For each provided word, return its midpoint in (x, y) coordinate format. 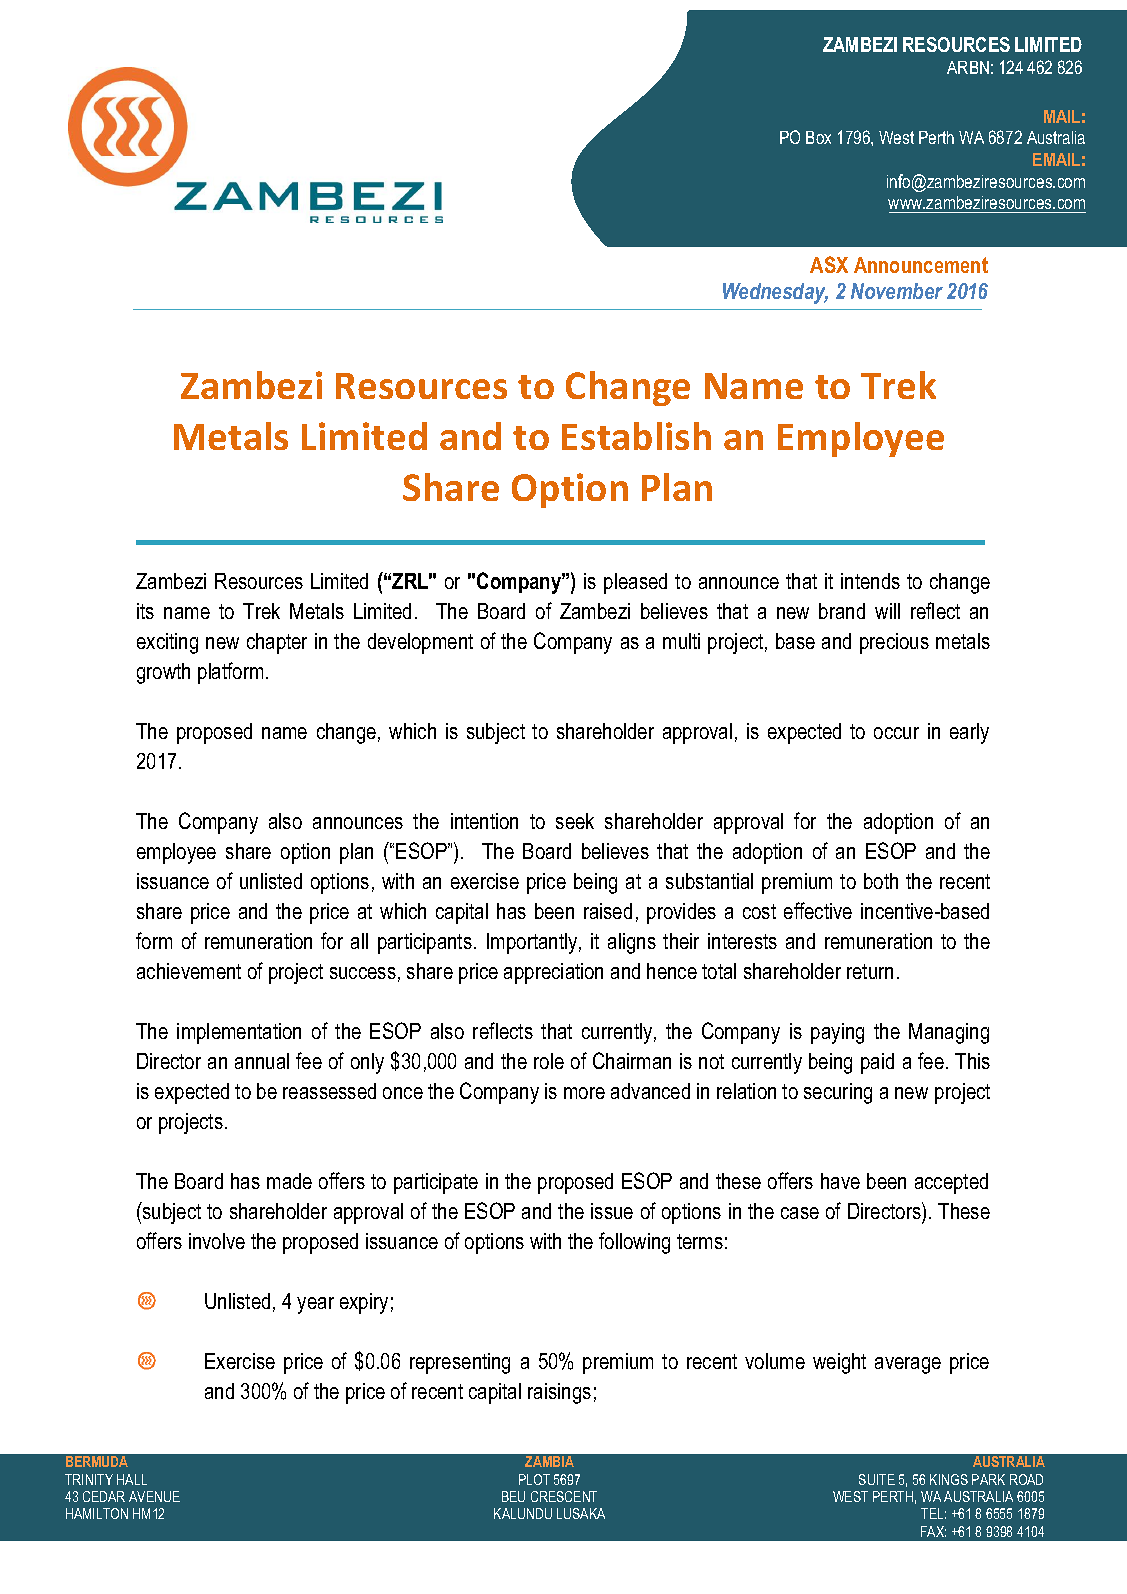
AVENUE (154, 1496)
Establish (636, 436)
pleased (635, 583)
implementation (239, 1033)
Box (818, 137)
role (549, 1061)
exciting (167, 643)
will (887, 611)
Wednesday (775, 293)
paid (877, 1063)
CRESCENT (564, 1496)
